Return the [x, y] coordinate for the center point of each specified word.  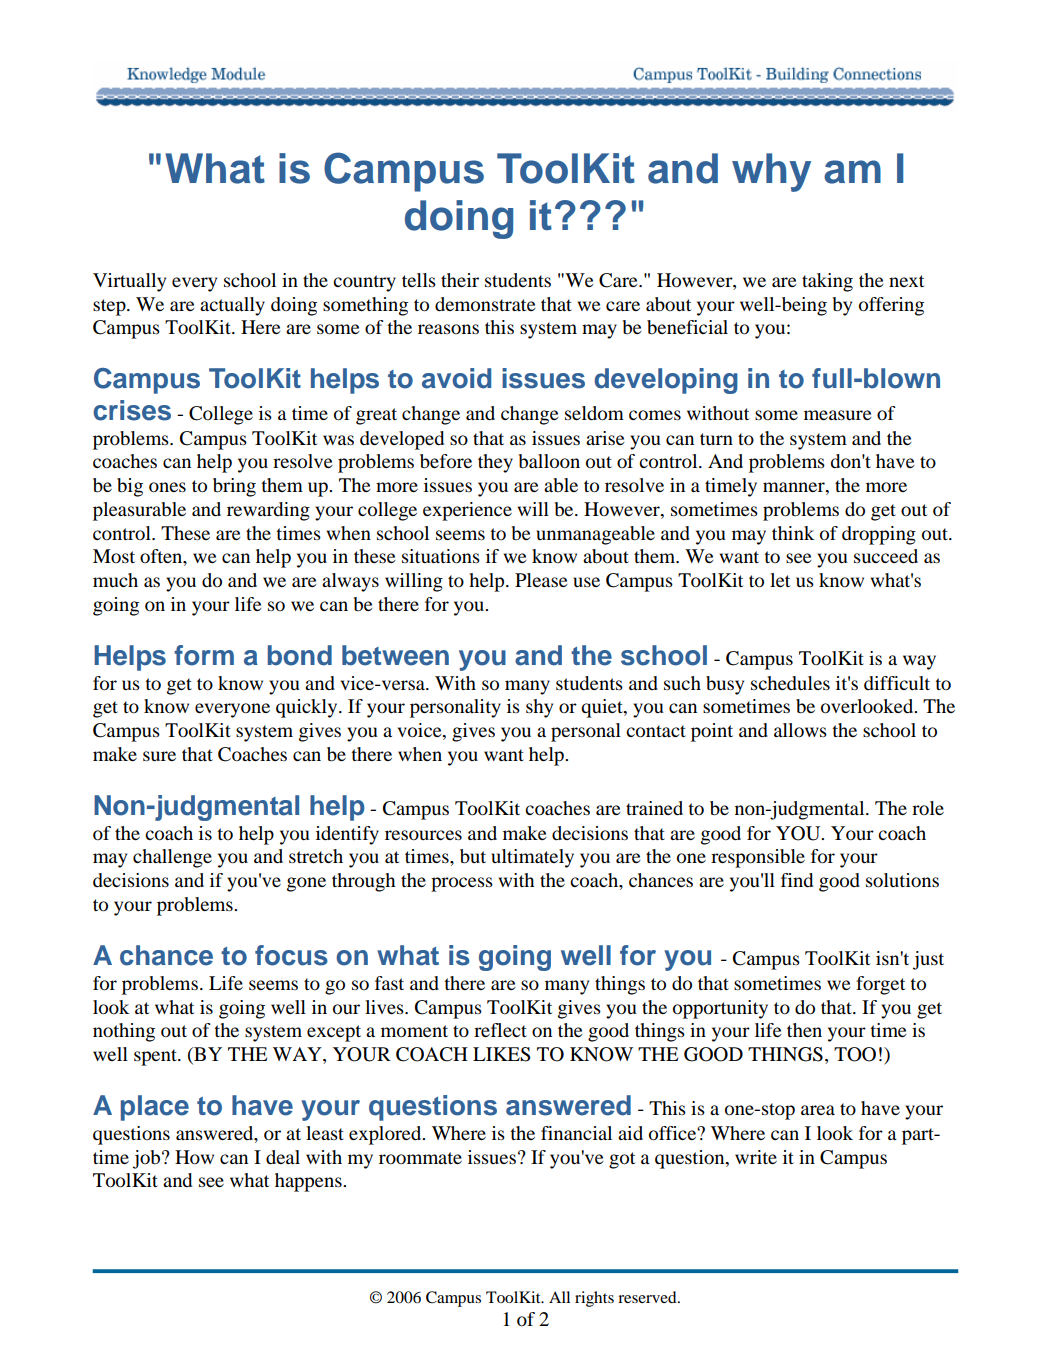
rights [594, 1299]
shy [539, 708]
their [460, 280]
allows [800, 730]
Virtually [129, 282]
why [771, 172]
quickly [308, 708]
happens [309, 1182]
